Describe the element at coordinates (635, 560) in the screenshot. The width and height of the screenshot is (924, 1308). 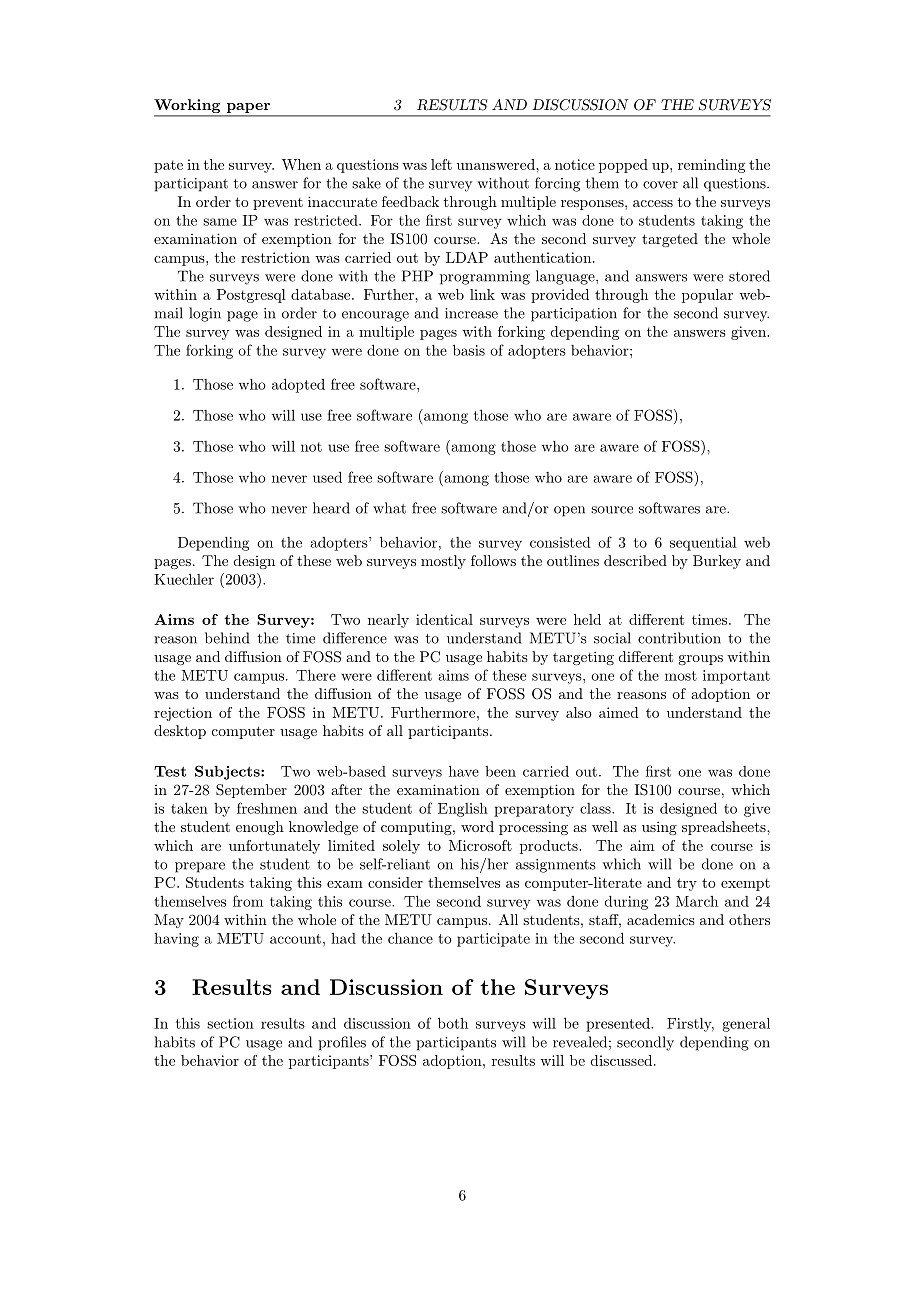
I see `described` at that location.
